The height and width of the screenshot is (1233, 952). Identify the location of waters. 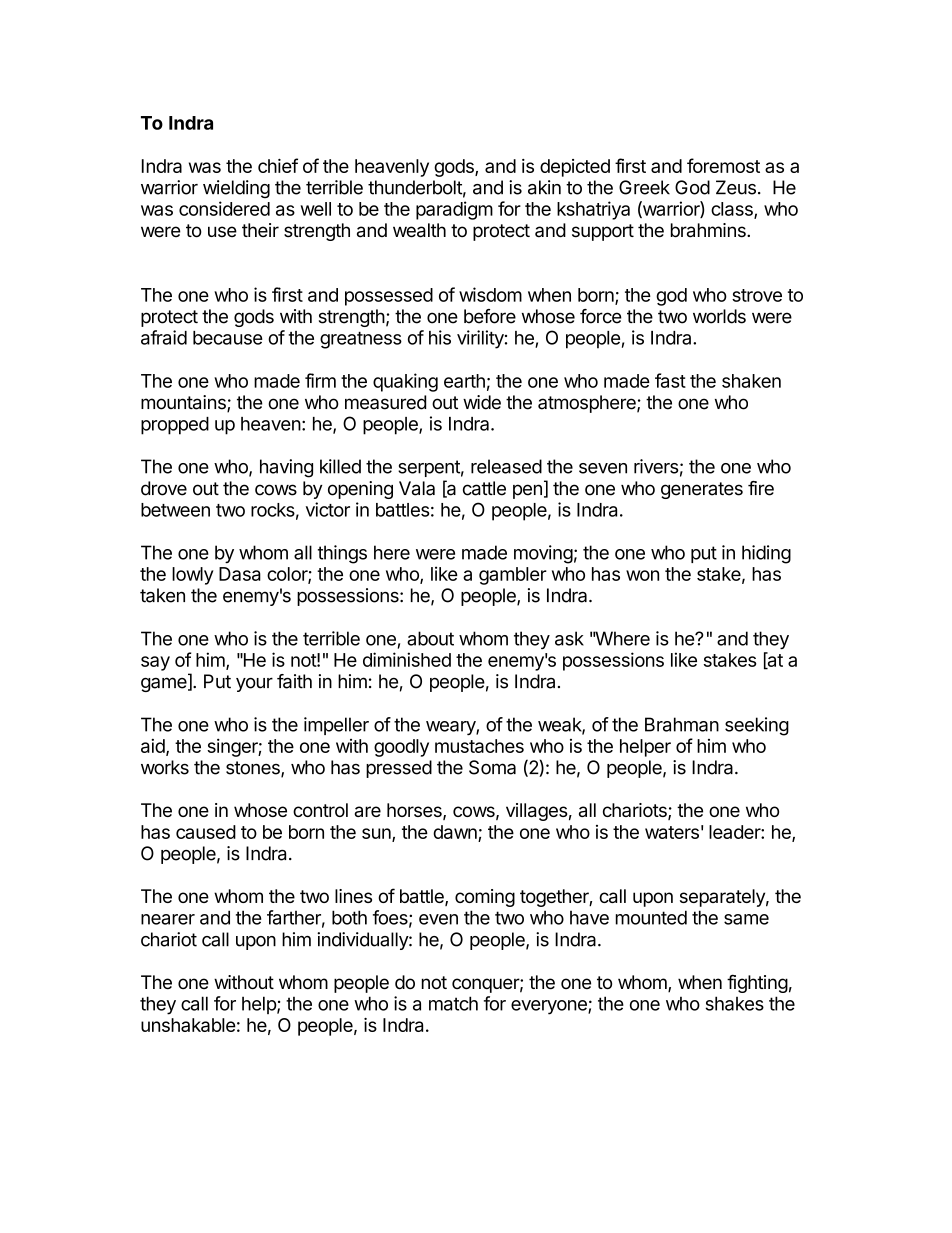
(672, 832).
